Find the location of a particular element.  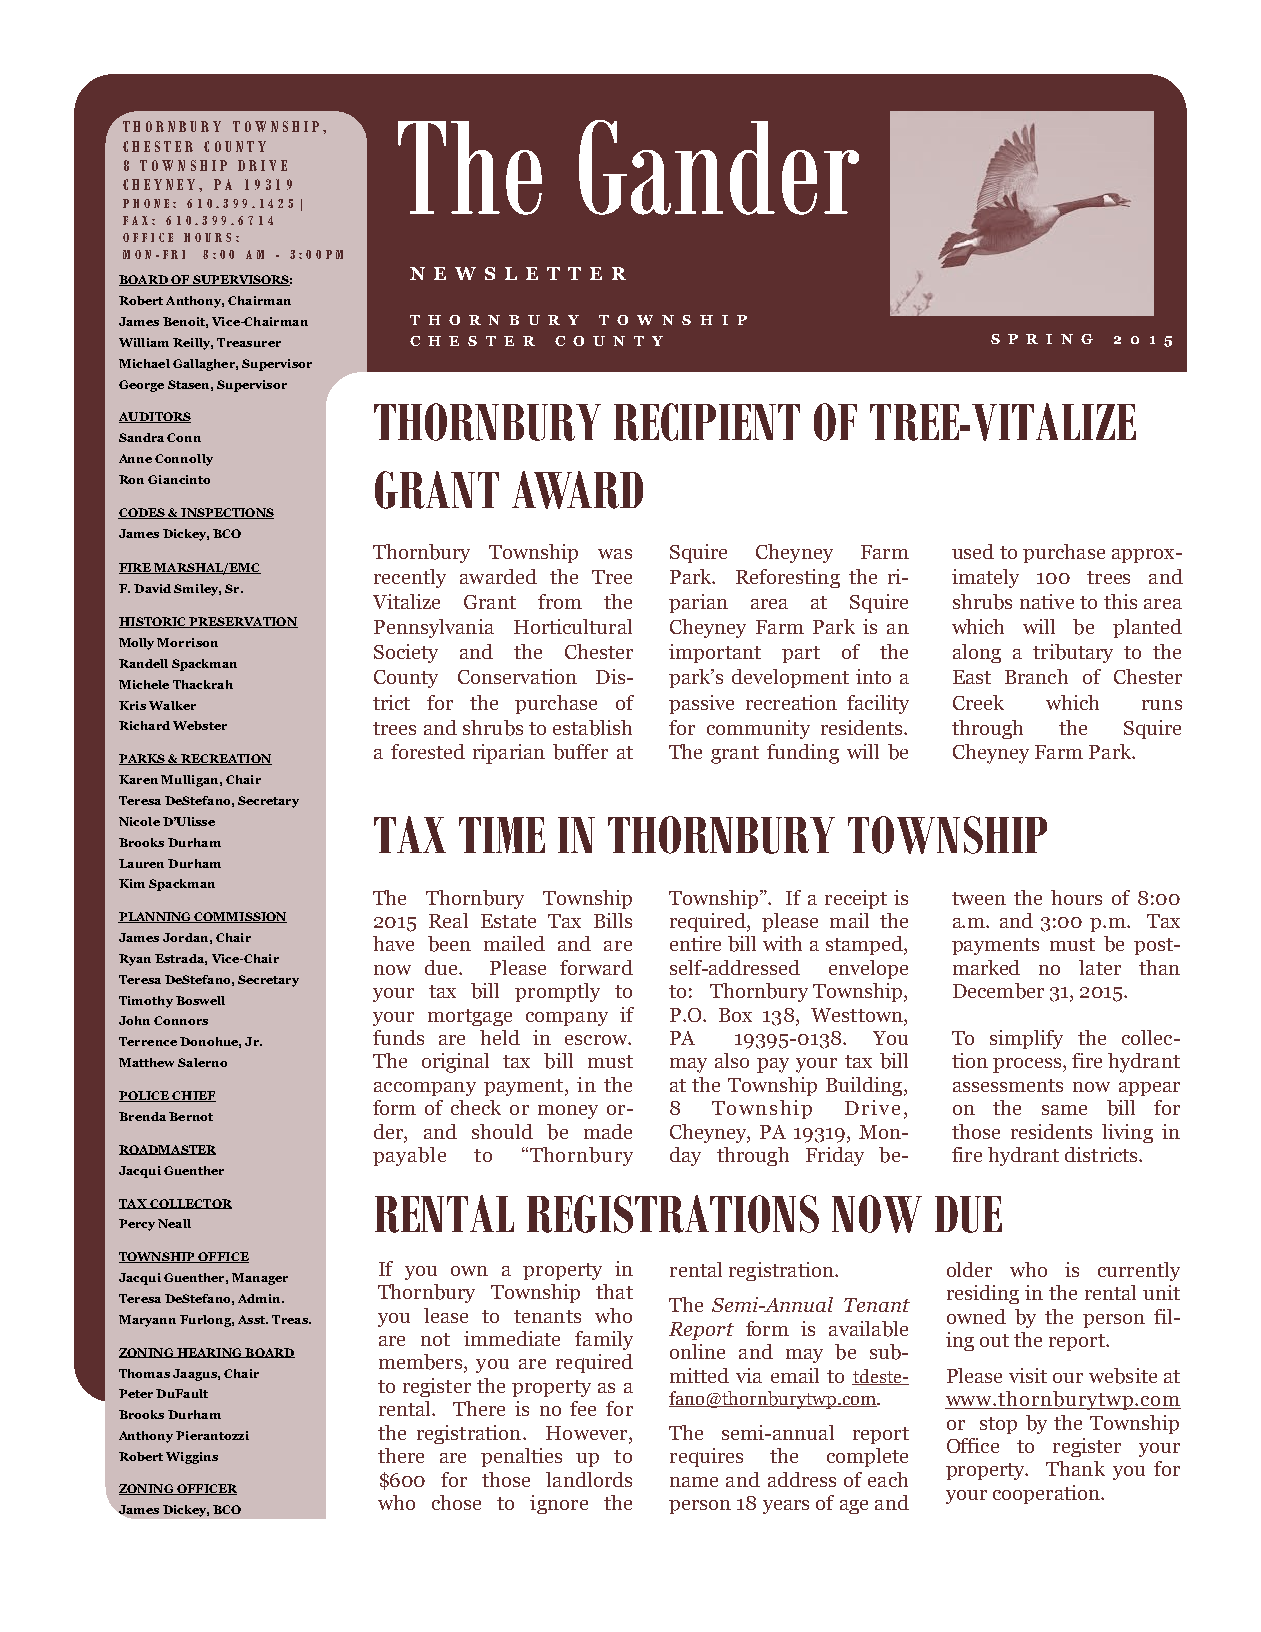

Wiggins is located at coordinates (192, 1458).
